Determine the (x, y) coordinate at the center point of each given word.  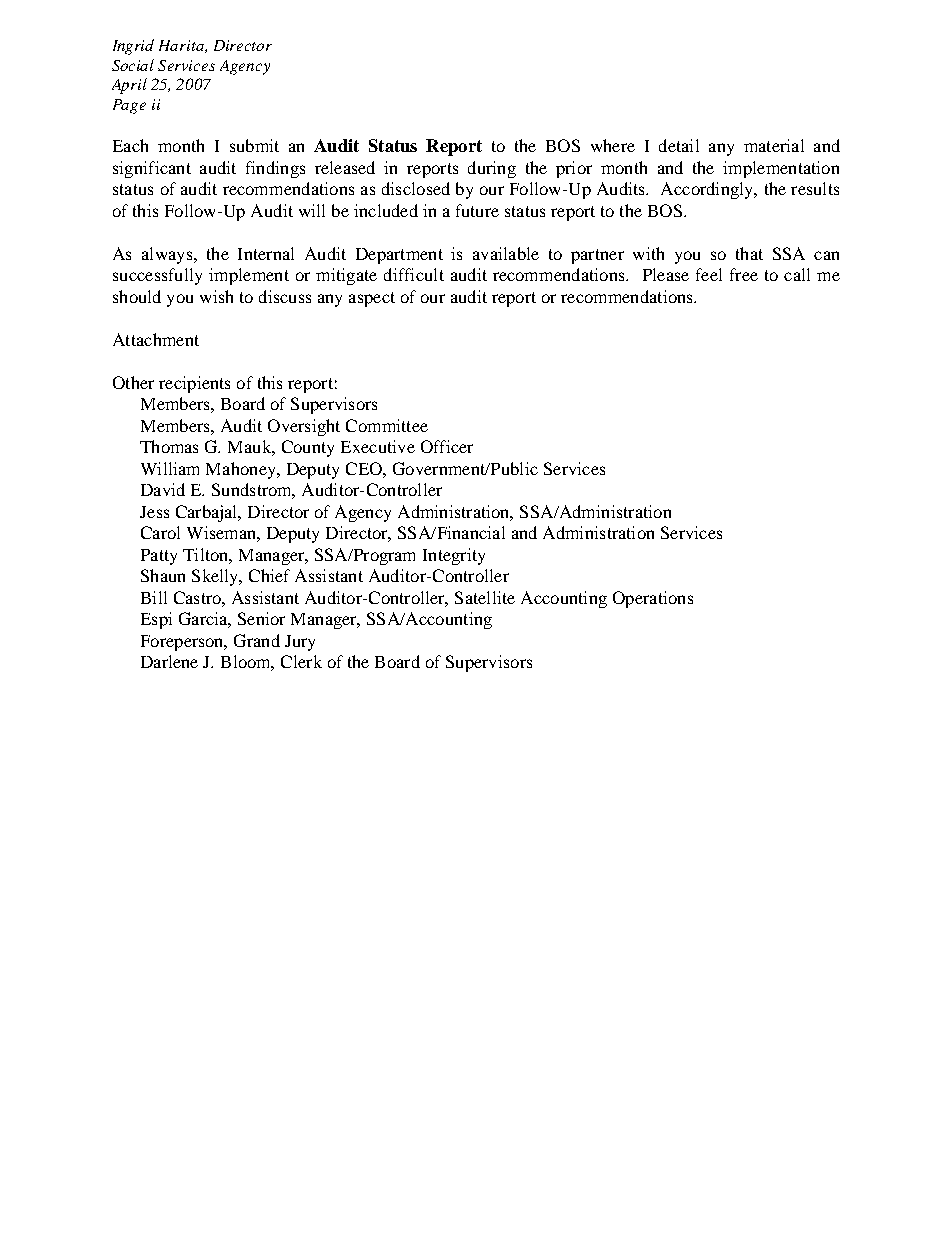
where (613, 145)
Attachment (156, 339)
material (774, 145)
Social (133, 65)
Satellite (485, 597)
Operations (653, 599)
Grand (257, 640)
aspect (372, 299)
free (744, 274)
